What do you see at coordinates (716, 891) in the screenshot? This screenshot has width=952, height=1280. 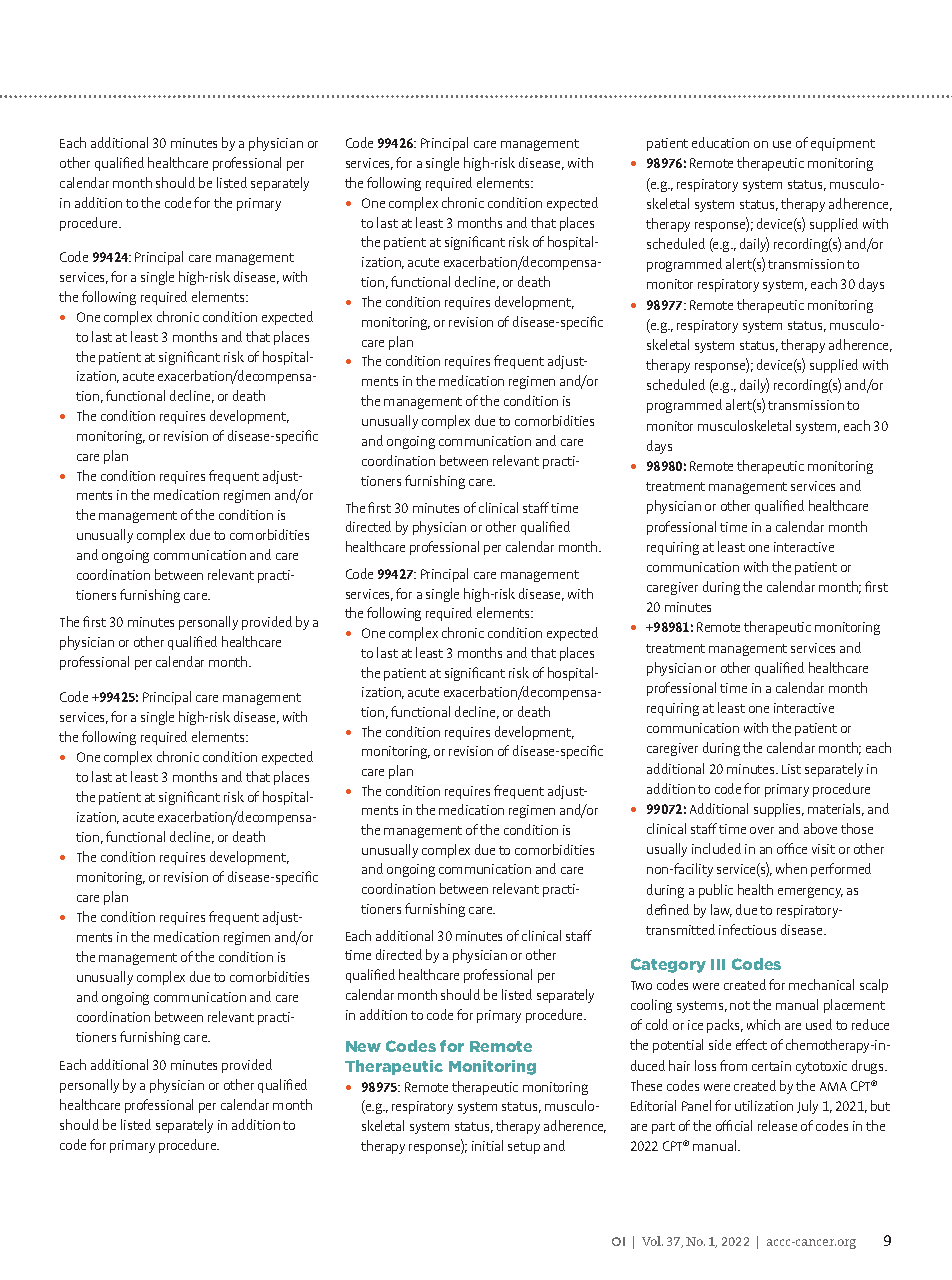 I see `public` at bounding box center [716, 891].
